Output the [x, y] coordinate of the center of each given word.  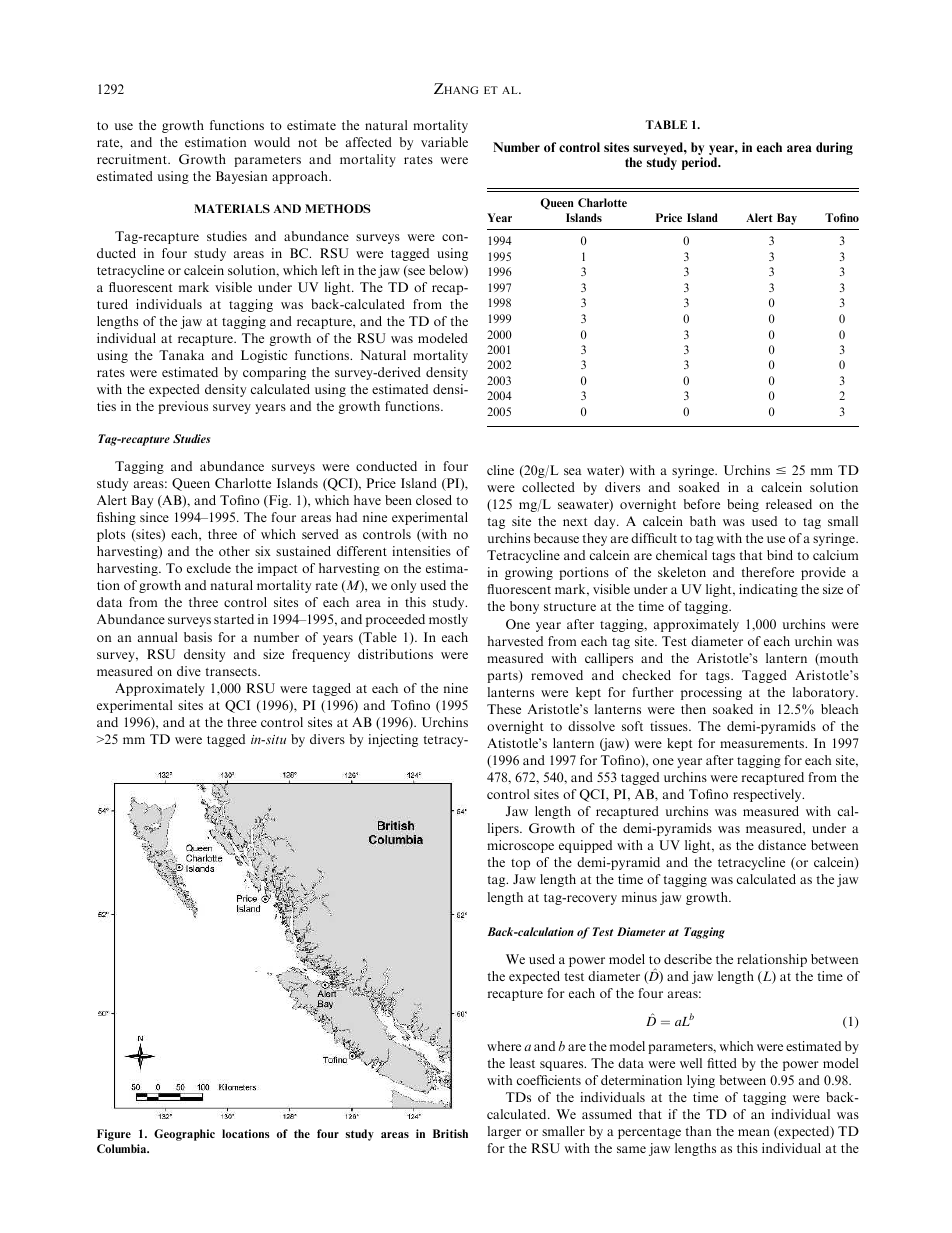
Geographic [184, 1135]
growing [529, 573]
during [834, 148]
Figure [114, 1135]
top [520, 864]
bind [780, 555]
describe [688, 959]
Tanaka [181, 355]
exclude [209, 568]
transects [232, 672]
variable [444, 142]
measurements [763, 744]
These [504, 709]
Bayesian [241, 177]
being [743, 505]
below [447, 271]
